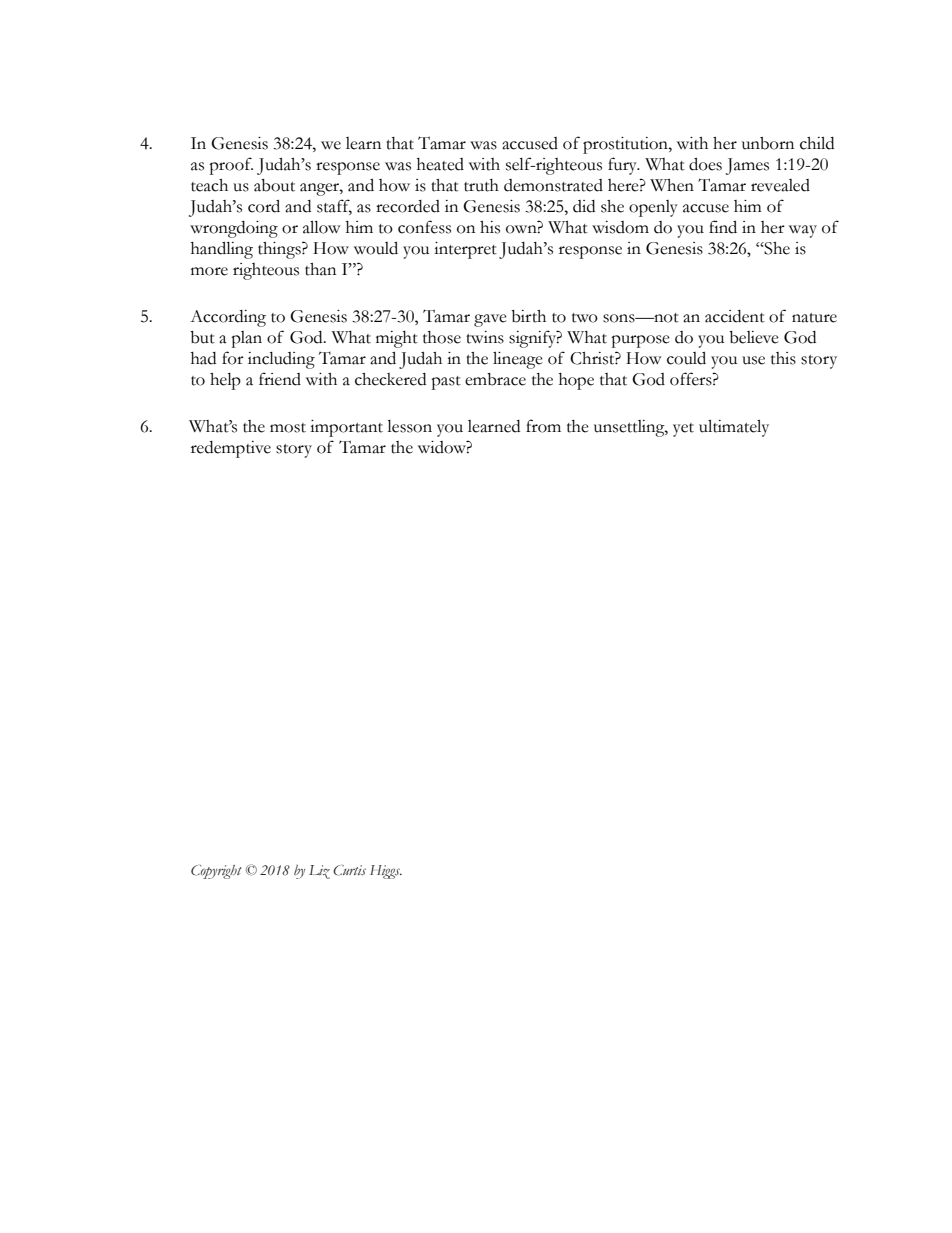 The width and height of the screenshot is (952, 1233). Describe the element at coordinates (349, 870) in the screenshot. I see `Curtis` at that location.
